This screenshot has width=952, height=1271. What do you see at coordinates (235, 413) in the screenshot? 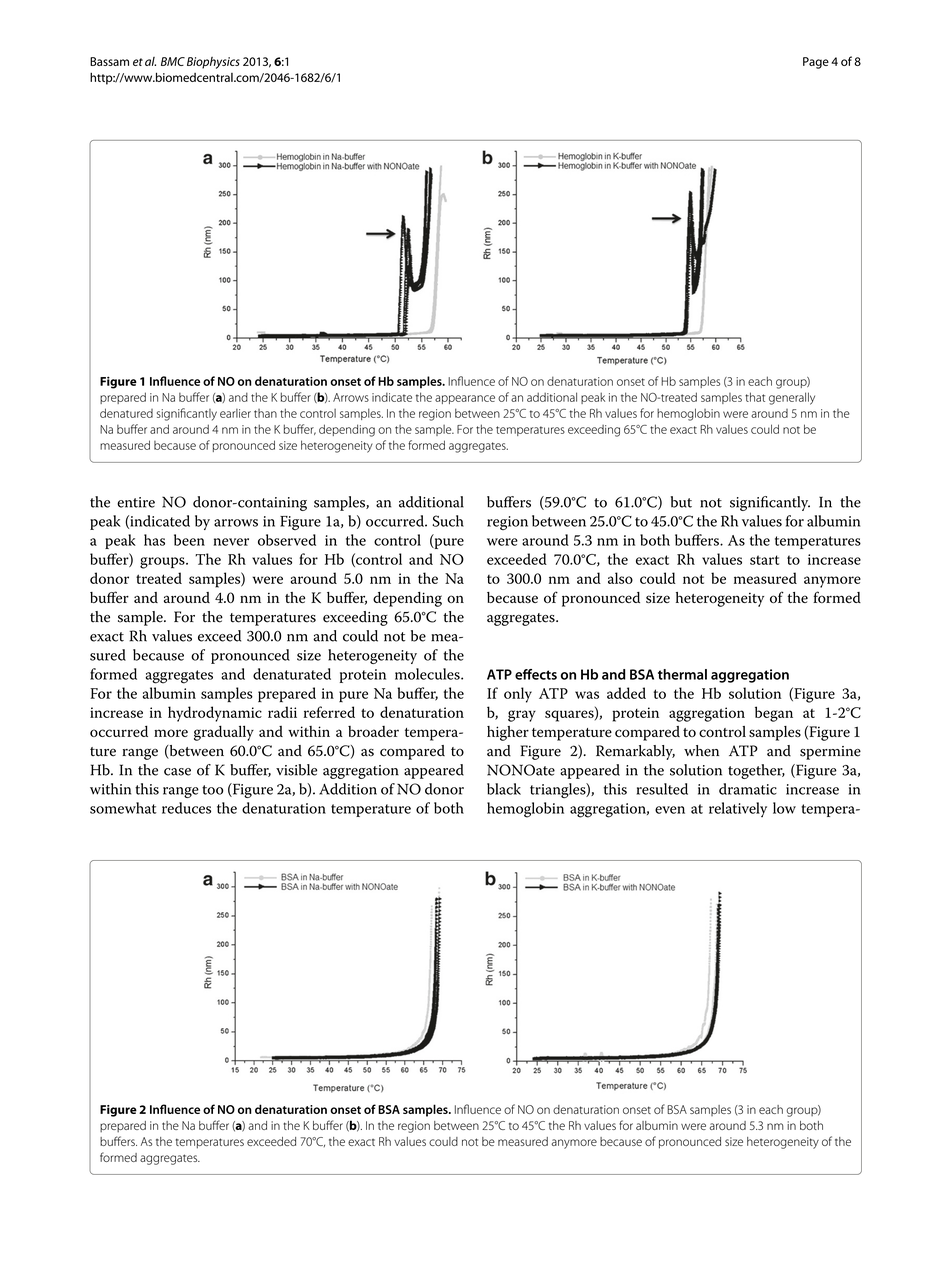
I see `earlier` at bounding box center [235, 413].
